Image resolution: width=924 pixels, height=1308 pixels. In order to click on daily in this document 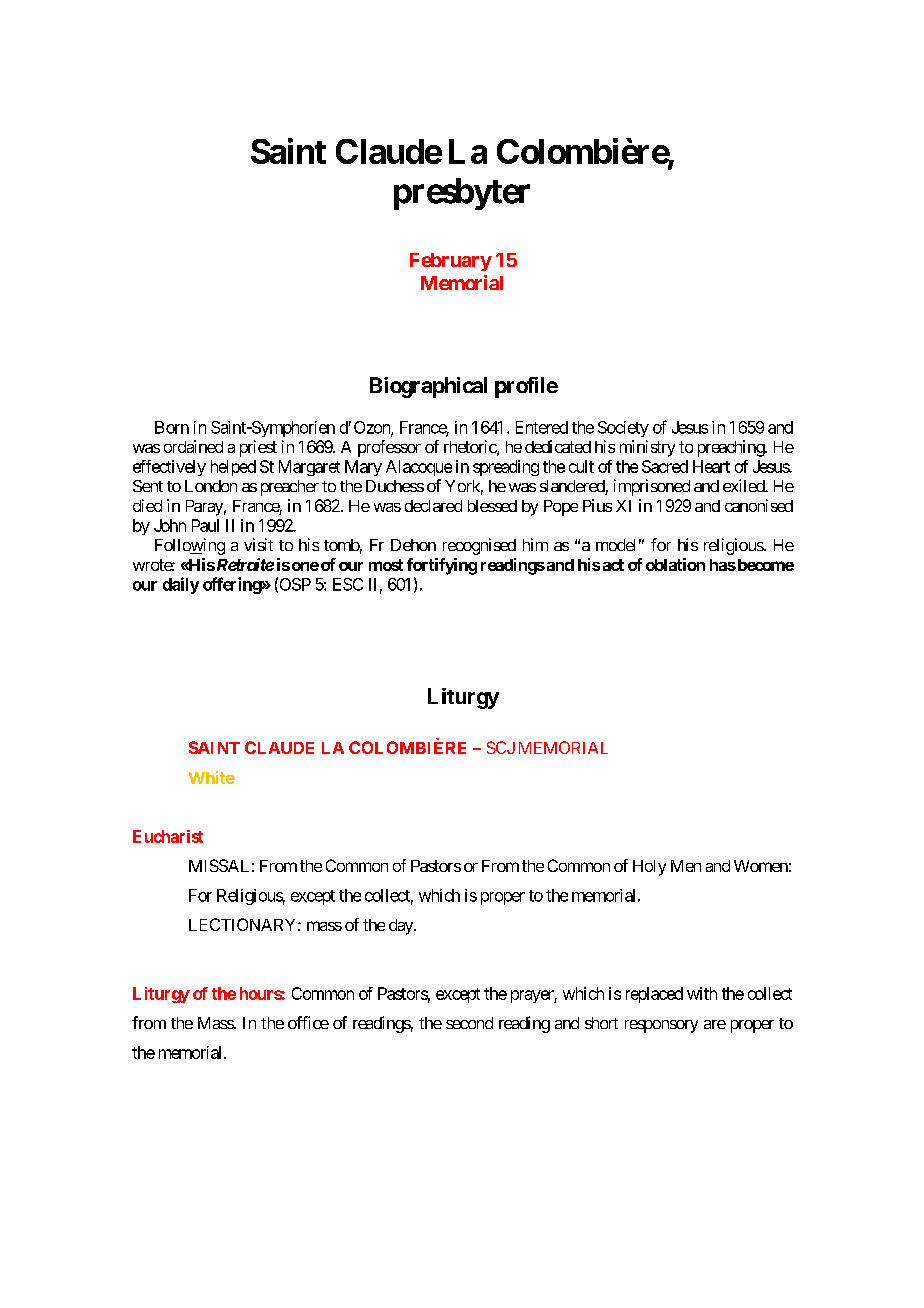, I will do `click(181, 585)`.
